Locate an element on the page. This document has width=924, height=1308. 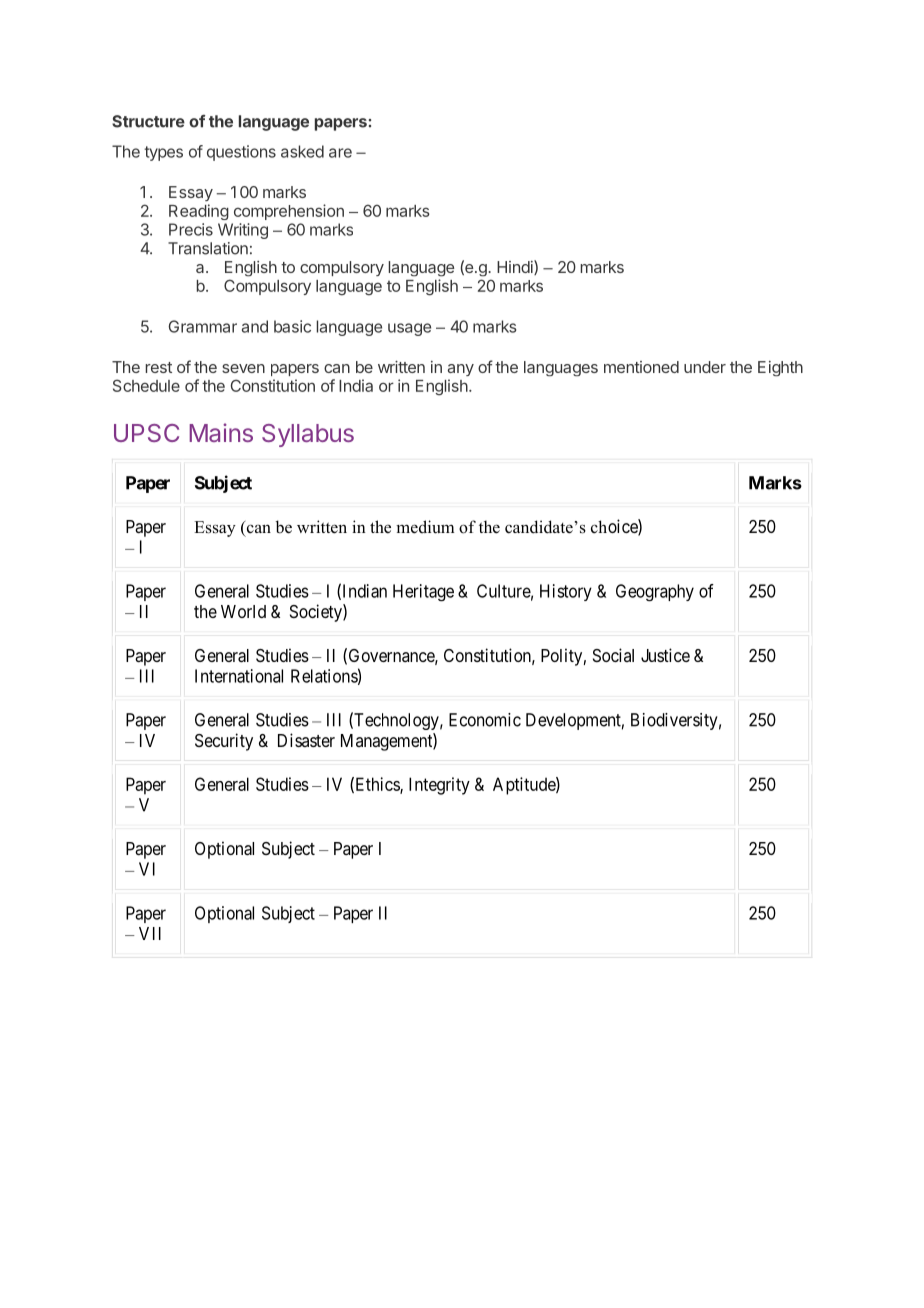
VII is located at coordinates (150, 933).
